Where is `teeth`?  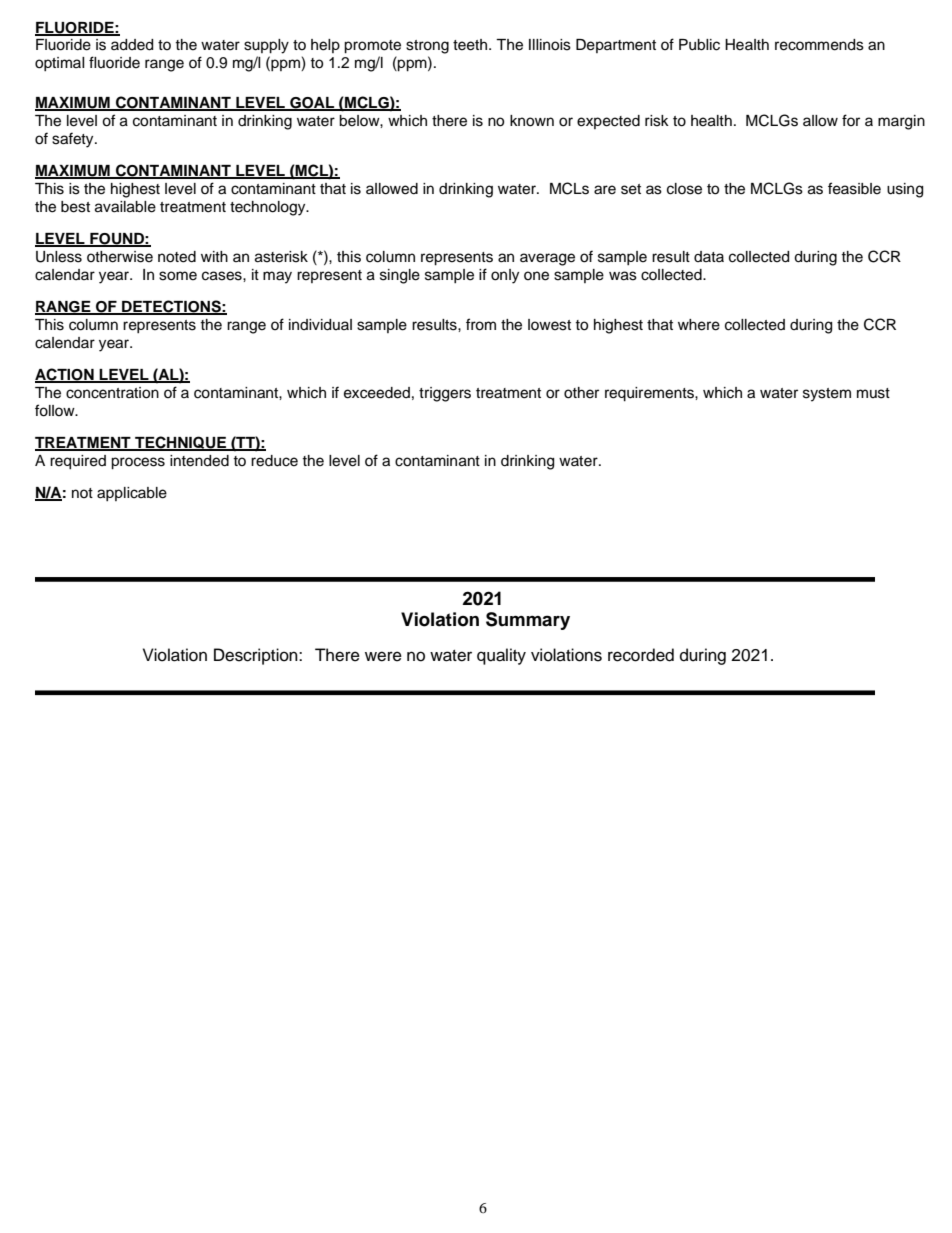 teeth is located at coordinates (471, 45).
